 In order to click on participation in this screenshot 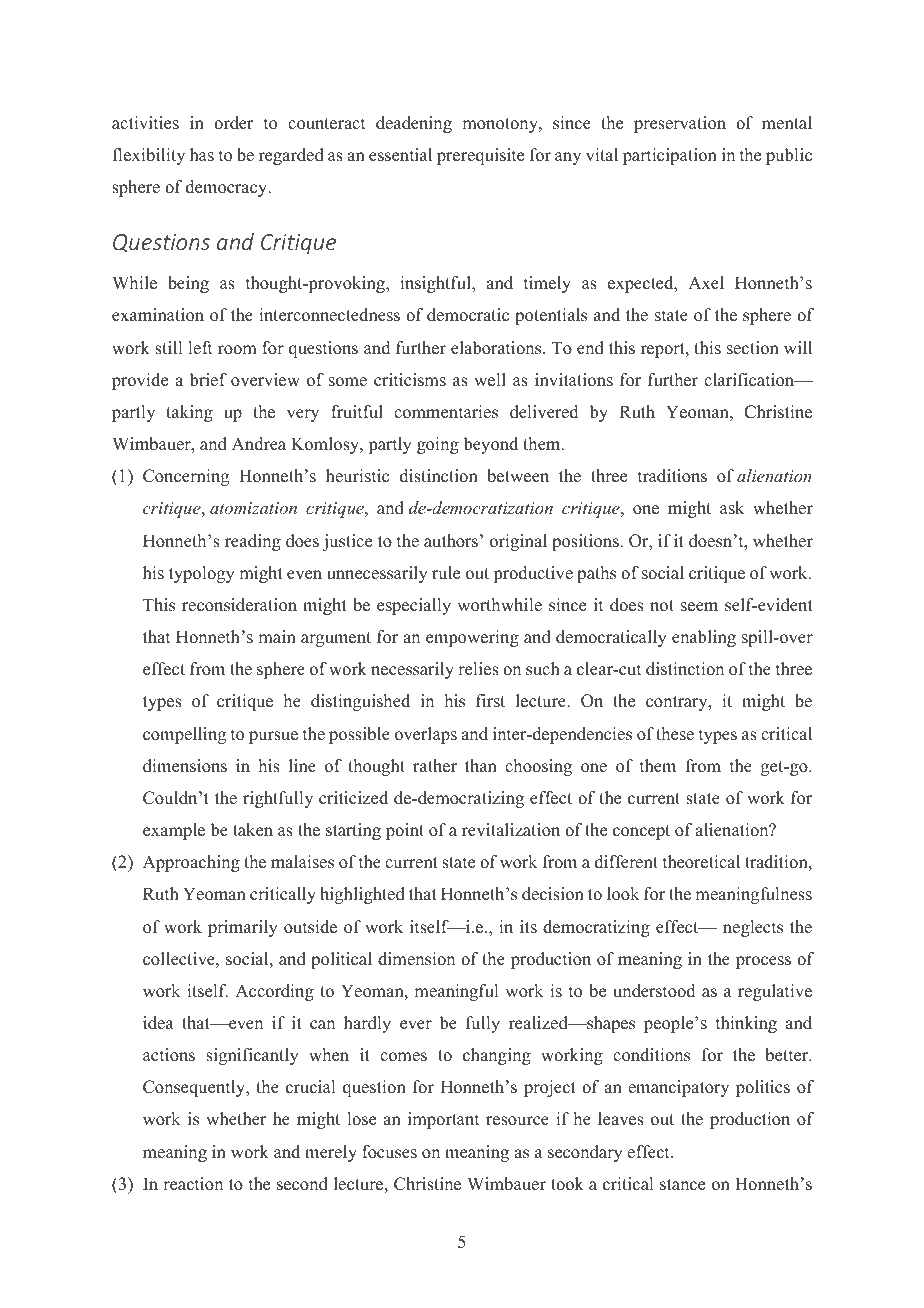, I will do `click(670, 156)`.
